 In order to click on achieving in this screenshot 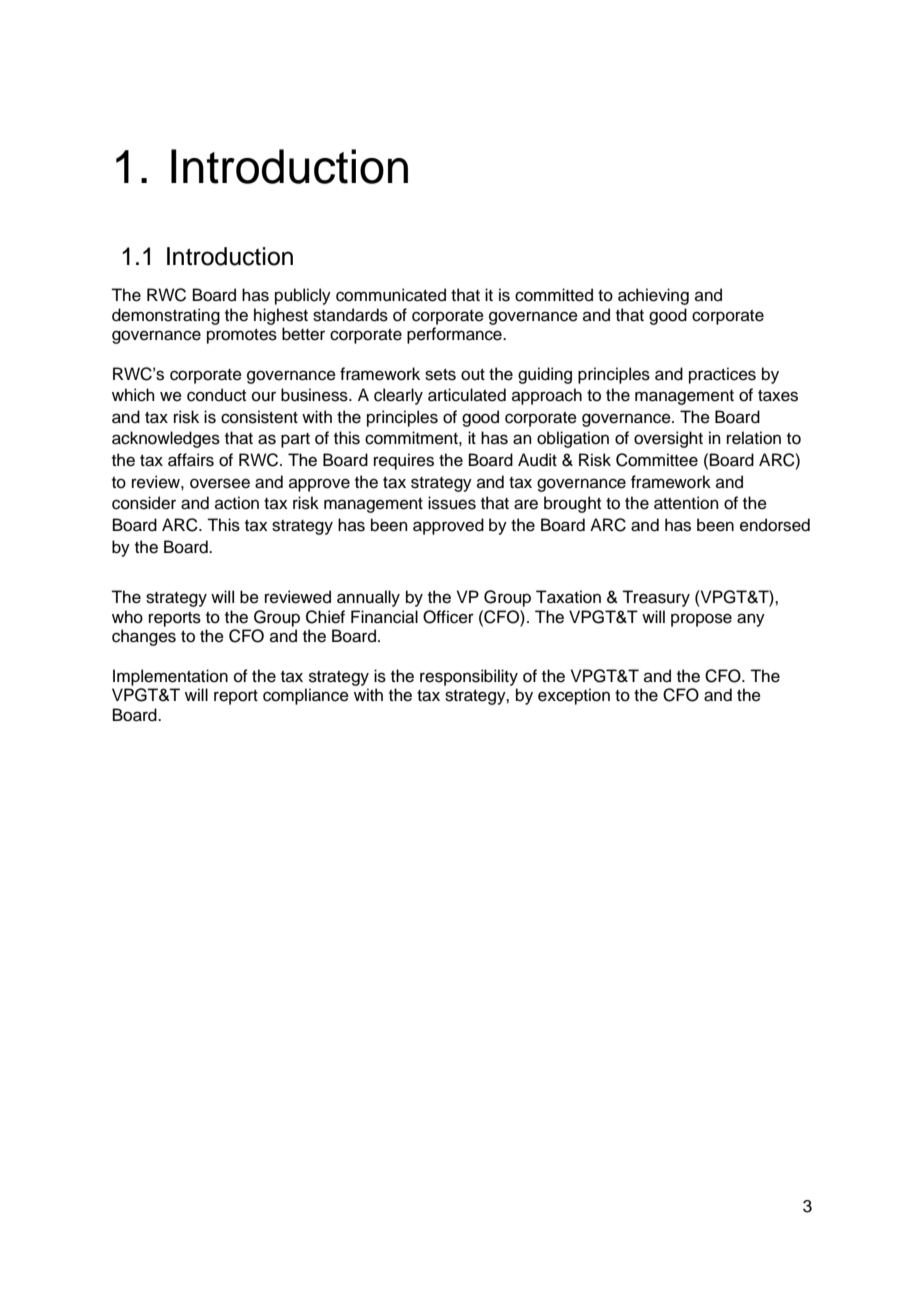, I will do `click(653, 296)`.
